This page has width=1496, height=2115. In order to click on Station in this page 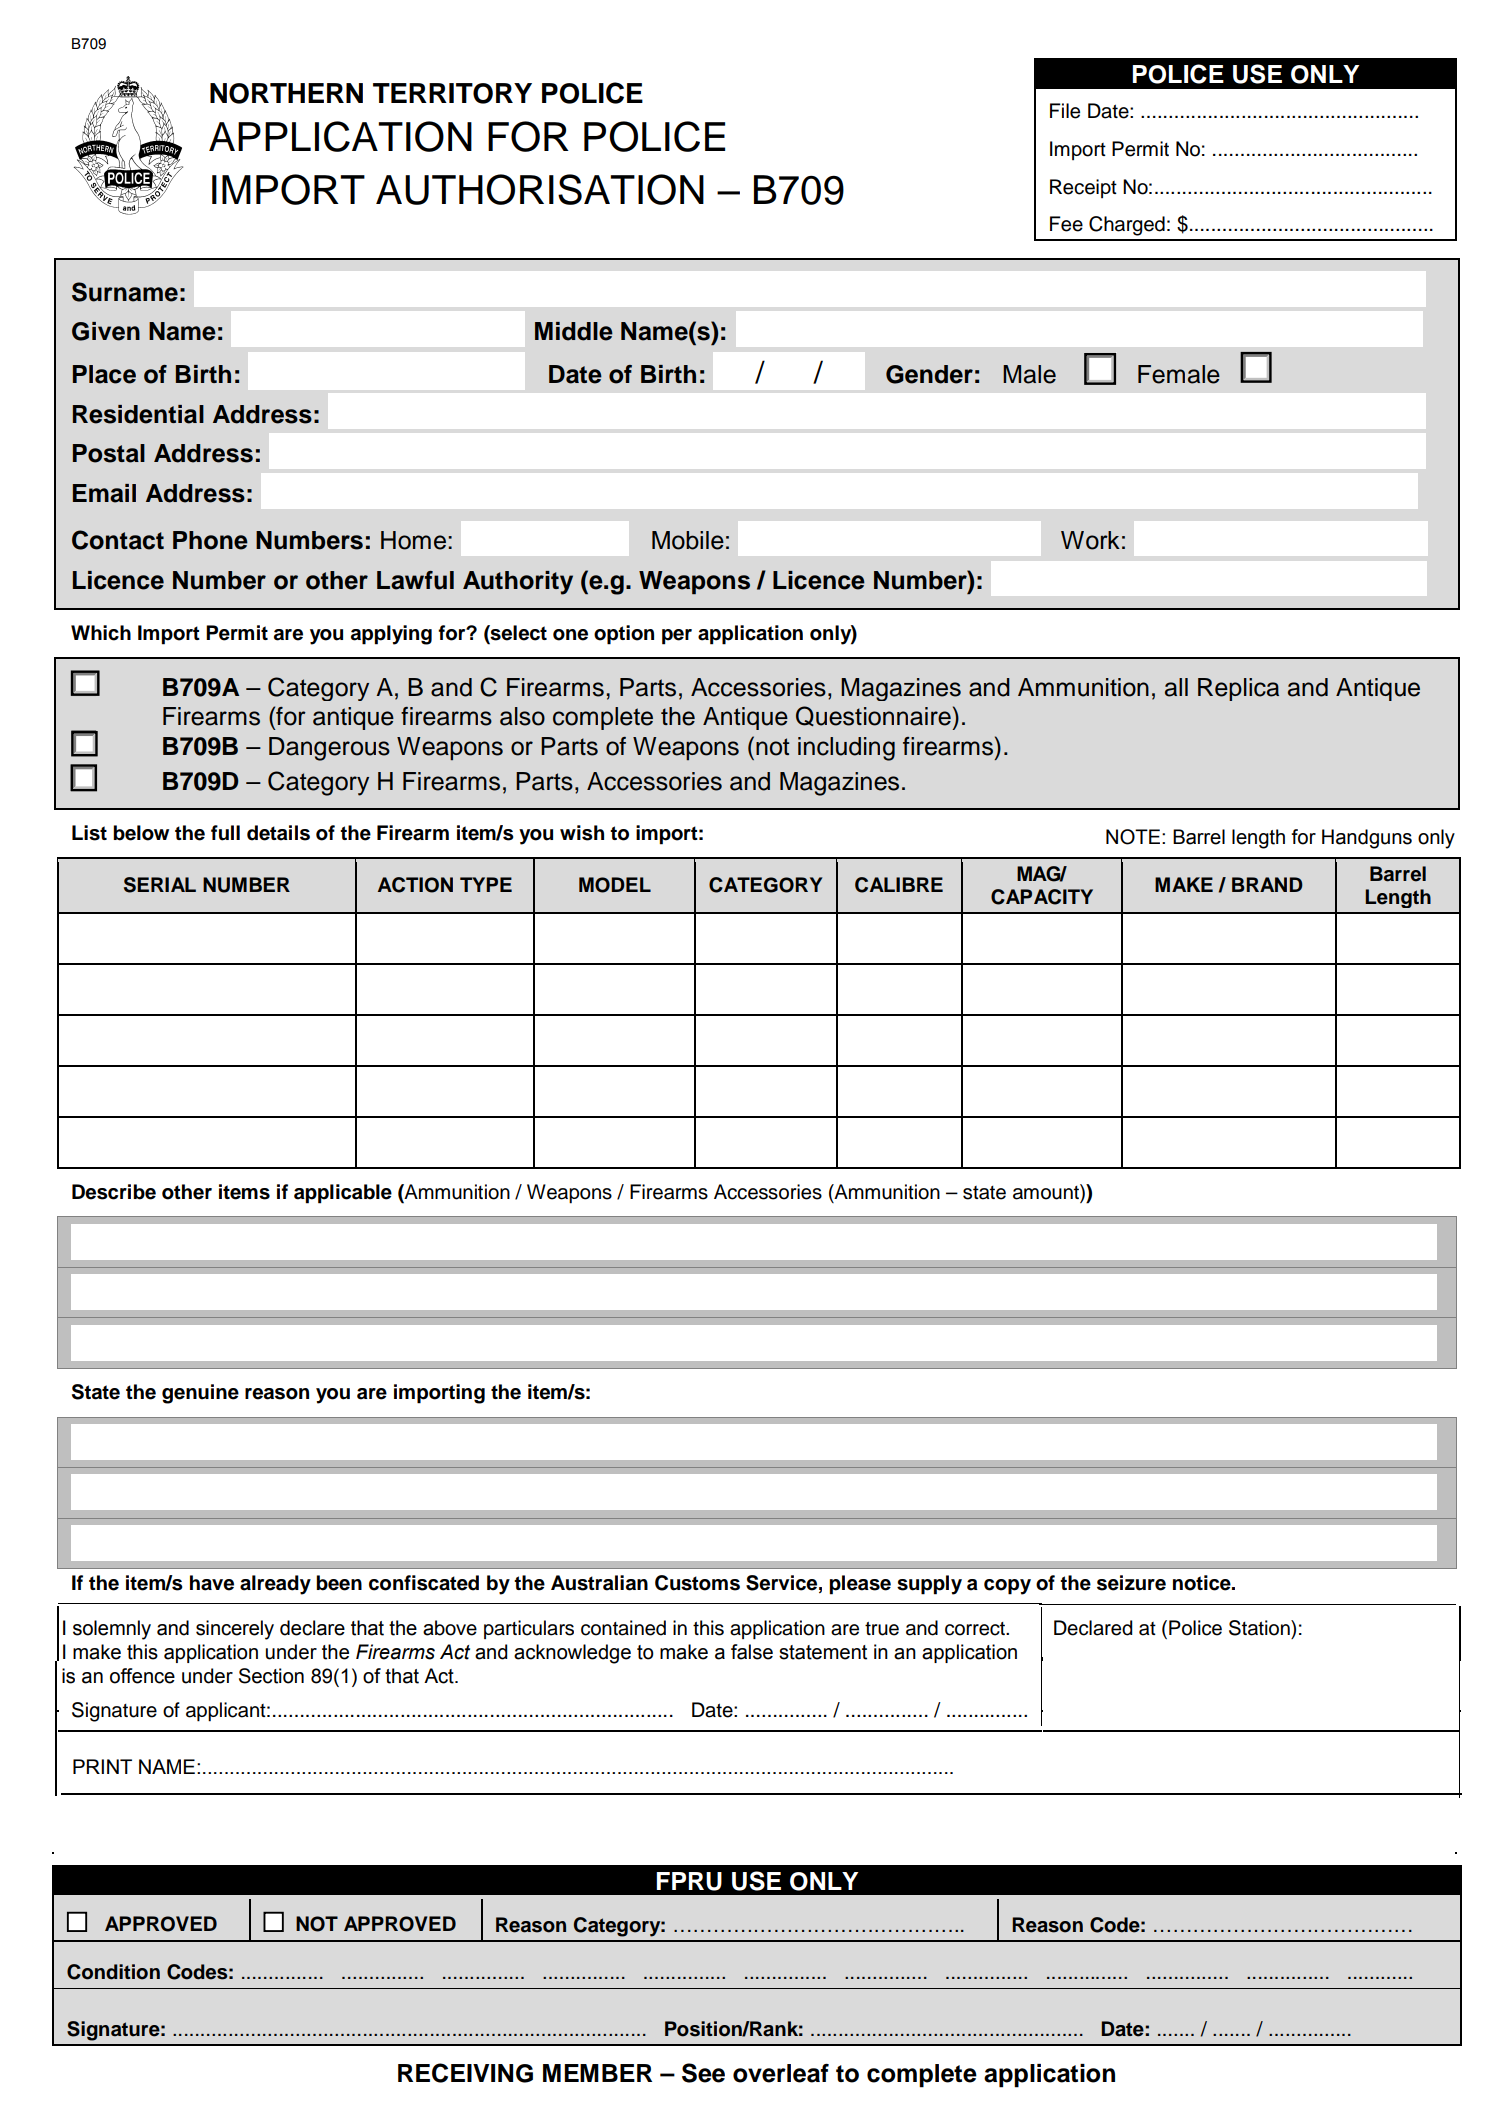, I will do `click(1260, 1628)`.
